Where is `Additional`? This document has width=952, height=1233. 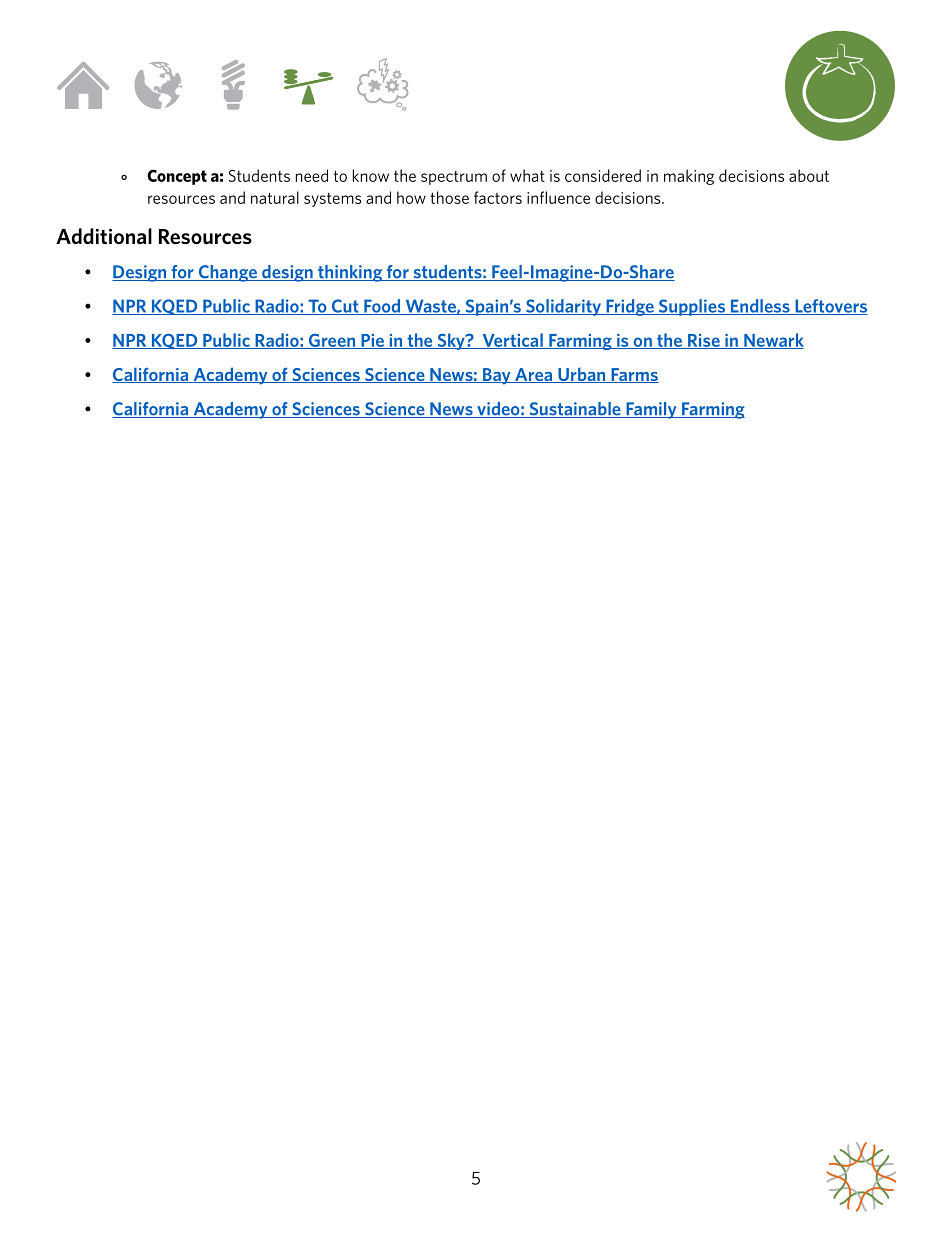
Additional is located at coordinates (104, 236).
